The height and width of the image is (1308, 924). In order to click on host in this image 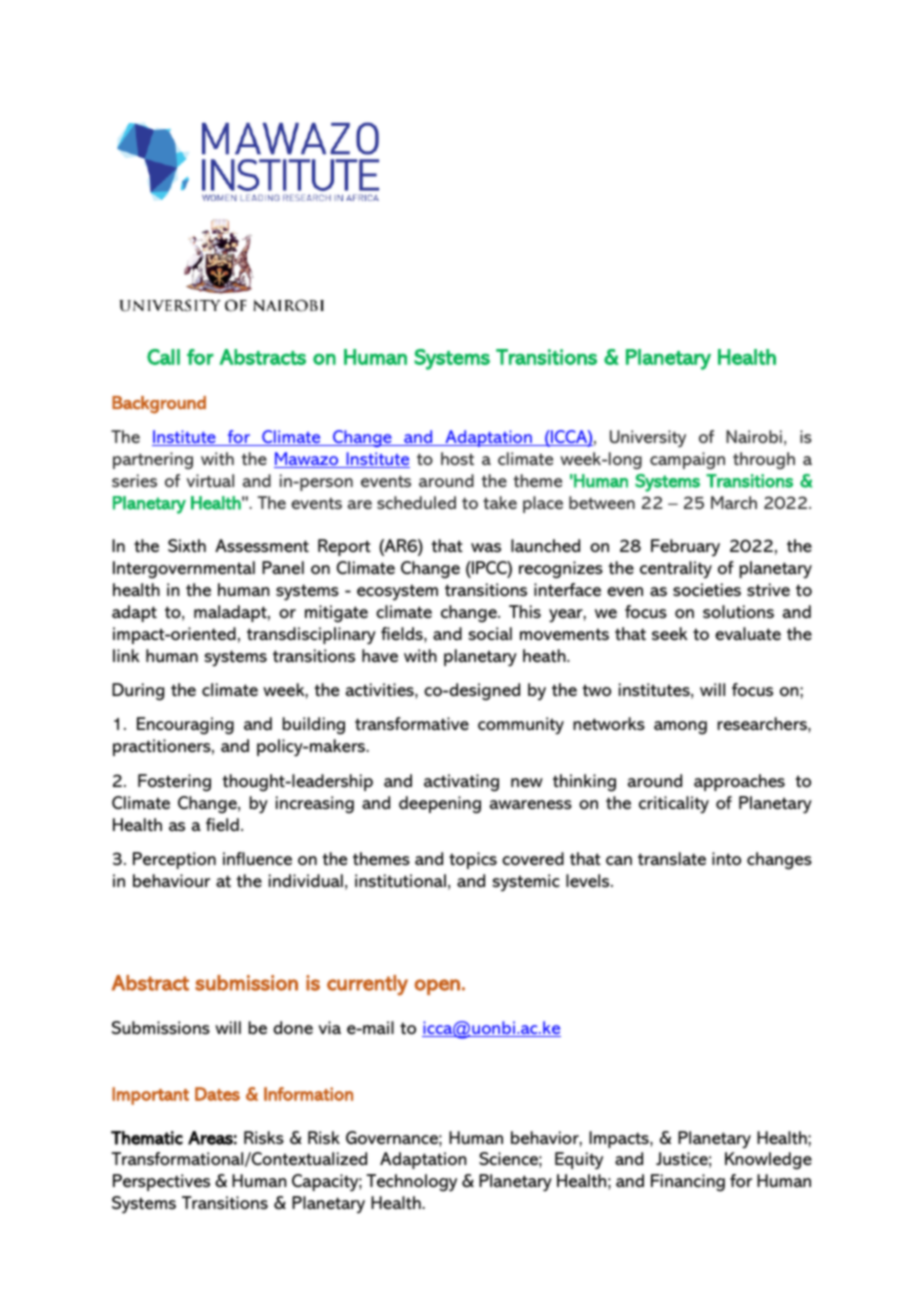, I will do `click(457, 458)`.
